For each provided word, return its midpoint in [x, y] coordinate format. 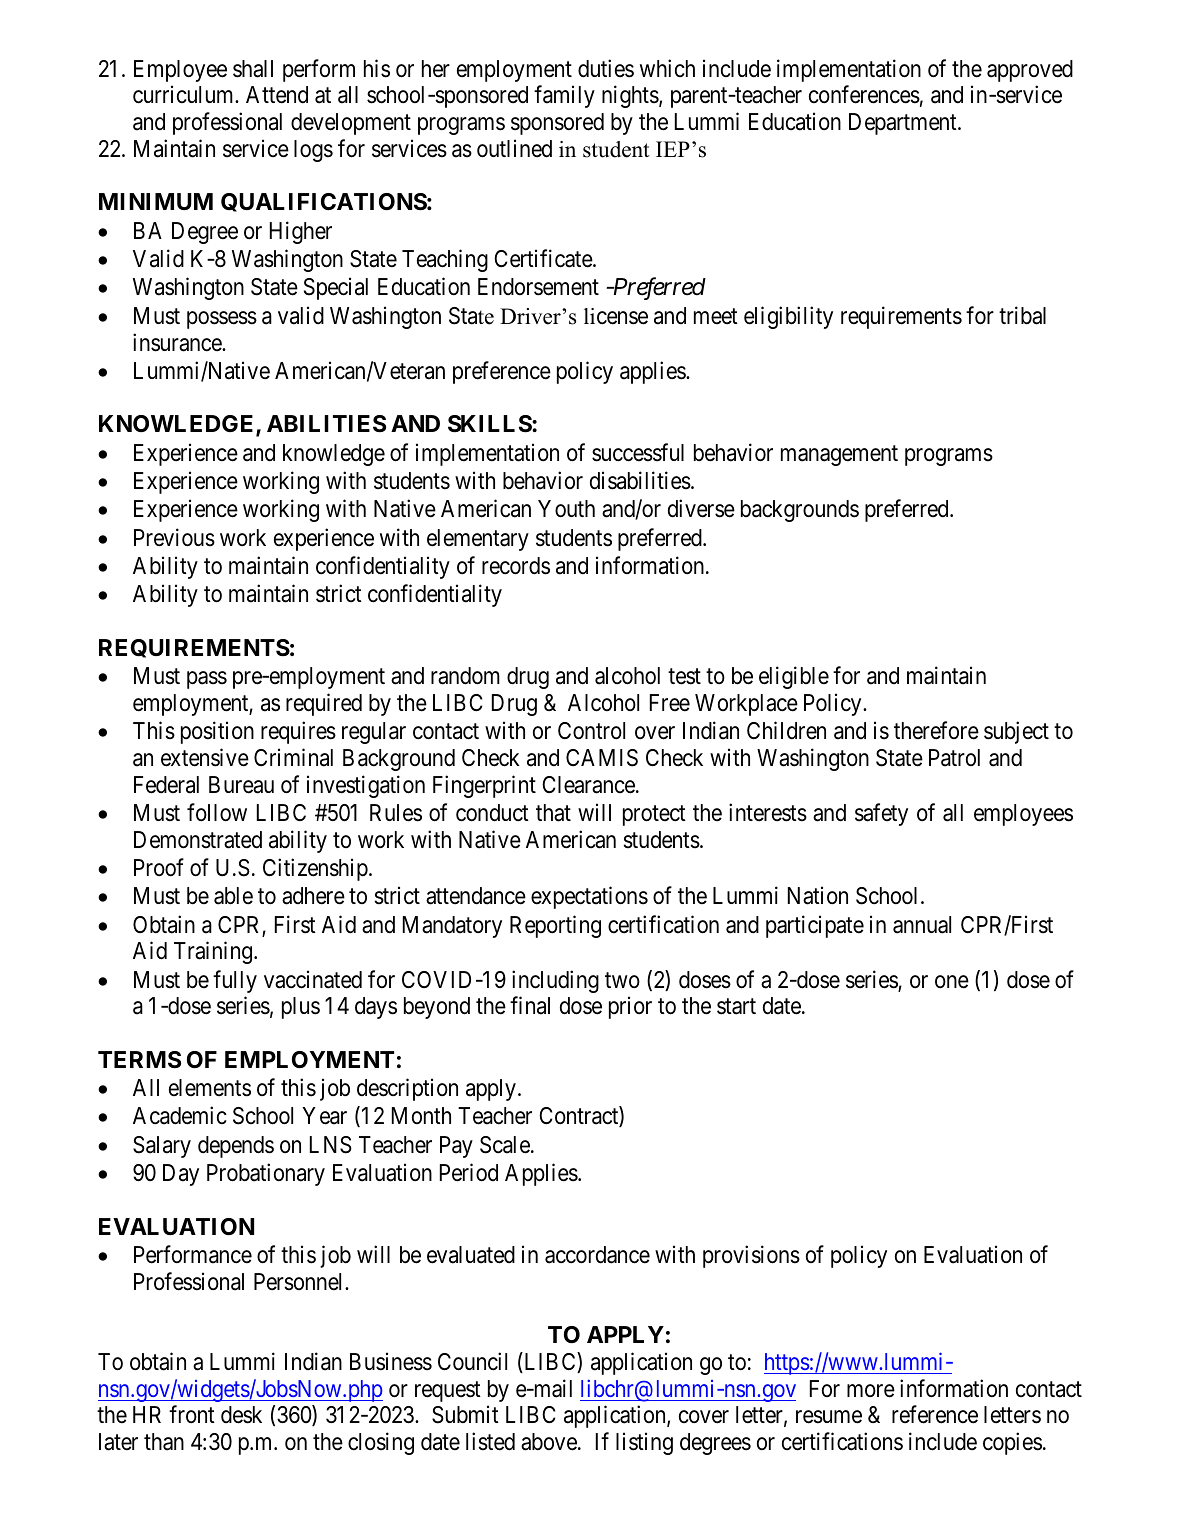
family [564, 97]
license [616, 316]
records [516, 566]
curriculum [184, 95]
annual [922, 925]
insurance [178, 342]
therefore [936, 730]
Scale [505, 1145]
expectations [589, 897]
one [952, 982]
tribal [1022, 315]
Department [904, 124]
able [233, 896]
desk [241, 1415]
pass [207, 680]
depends [236, 1147]
